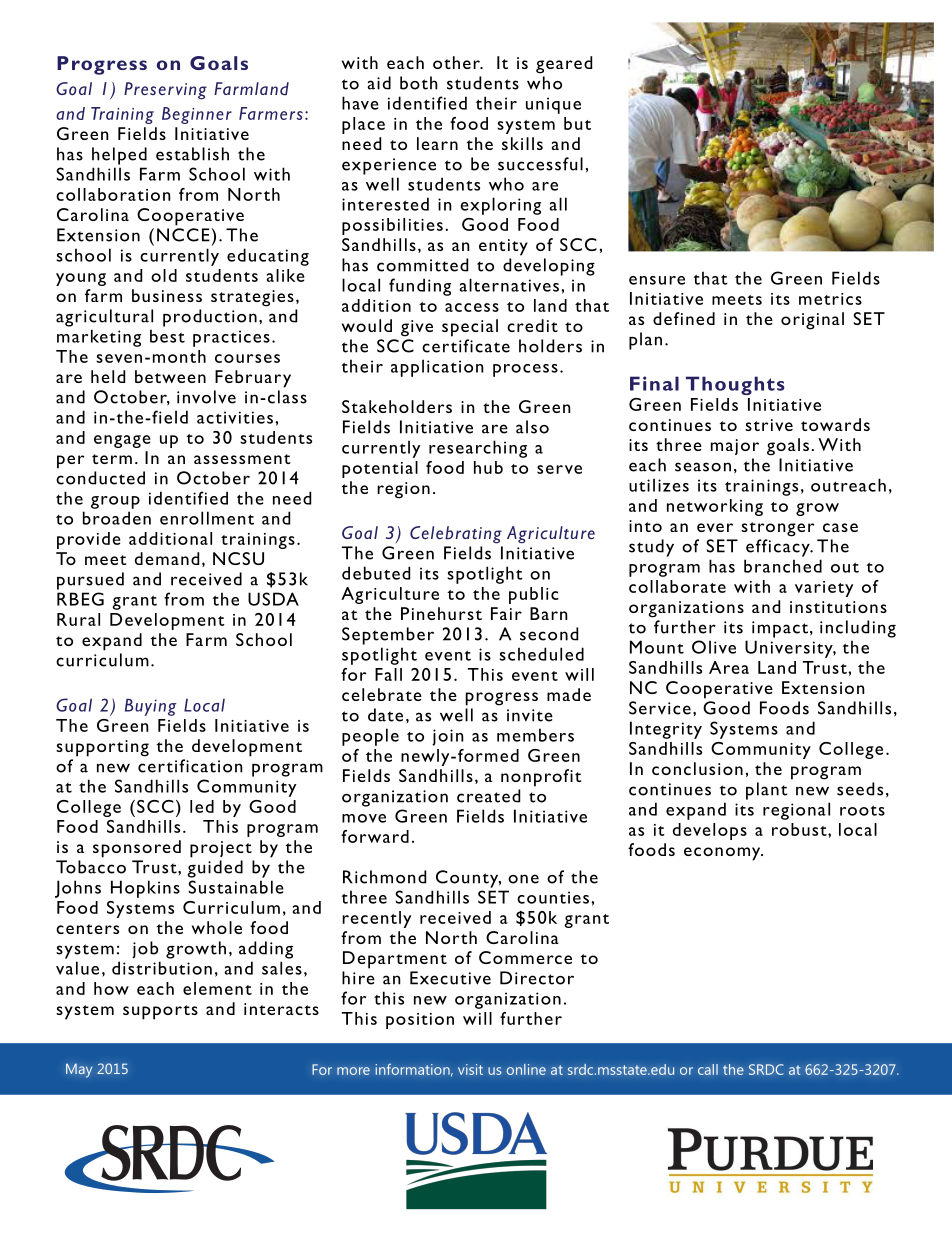 This document has height=1233, width=952. What do you see at coordinates (564, 65) in the document?
I see `geared` at bounding box center [564, 65].
